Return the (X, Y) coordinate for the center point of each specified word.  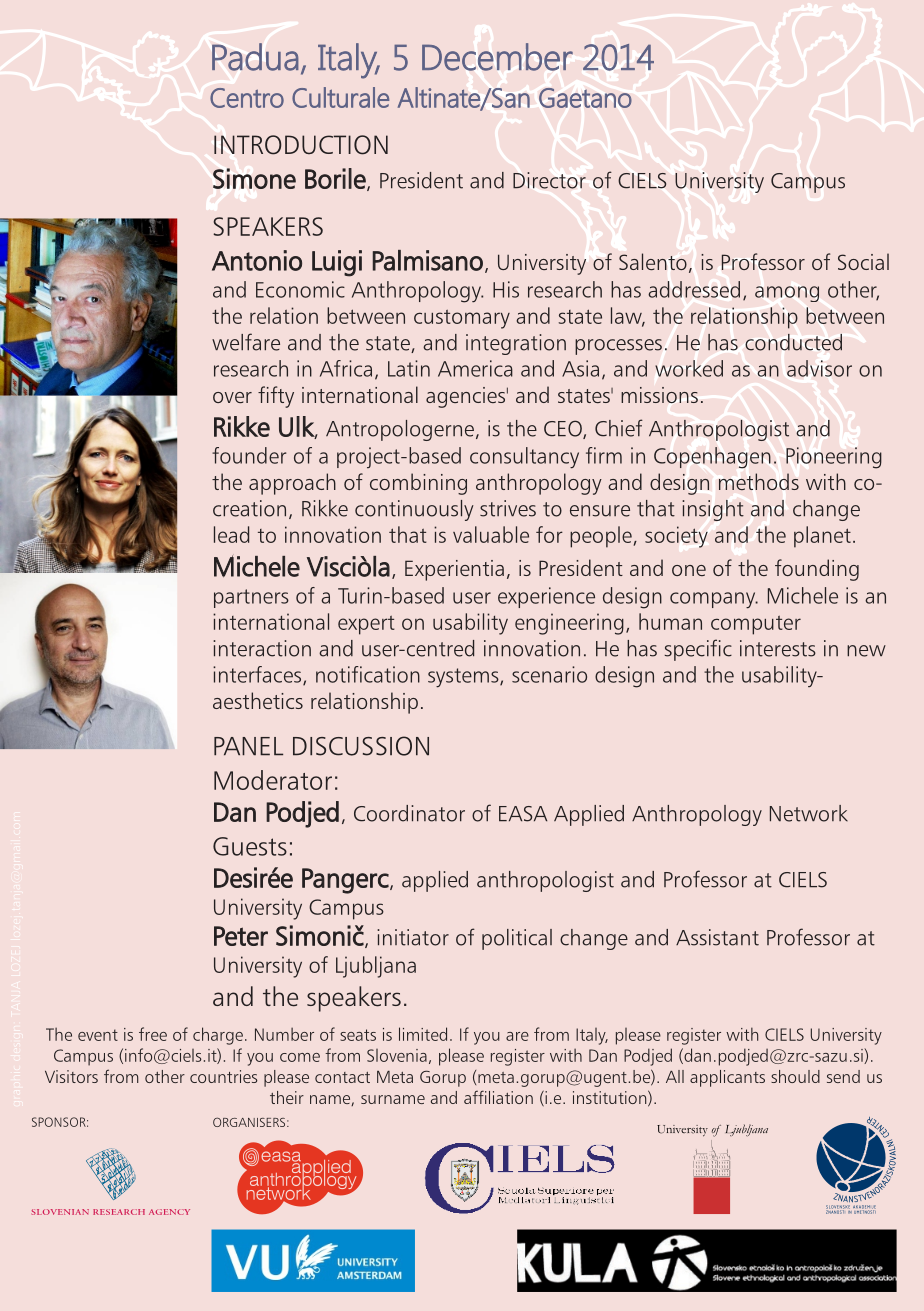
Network (809, 813)
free (153, 1034)
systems (464, 678)
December (497, 57)
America (475, 368)
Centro (247, 98)
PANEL (248, 746)
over (232, 397)
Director (549, 180)
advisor (819, 368)
